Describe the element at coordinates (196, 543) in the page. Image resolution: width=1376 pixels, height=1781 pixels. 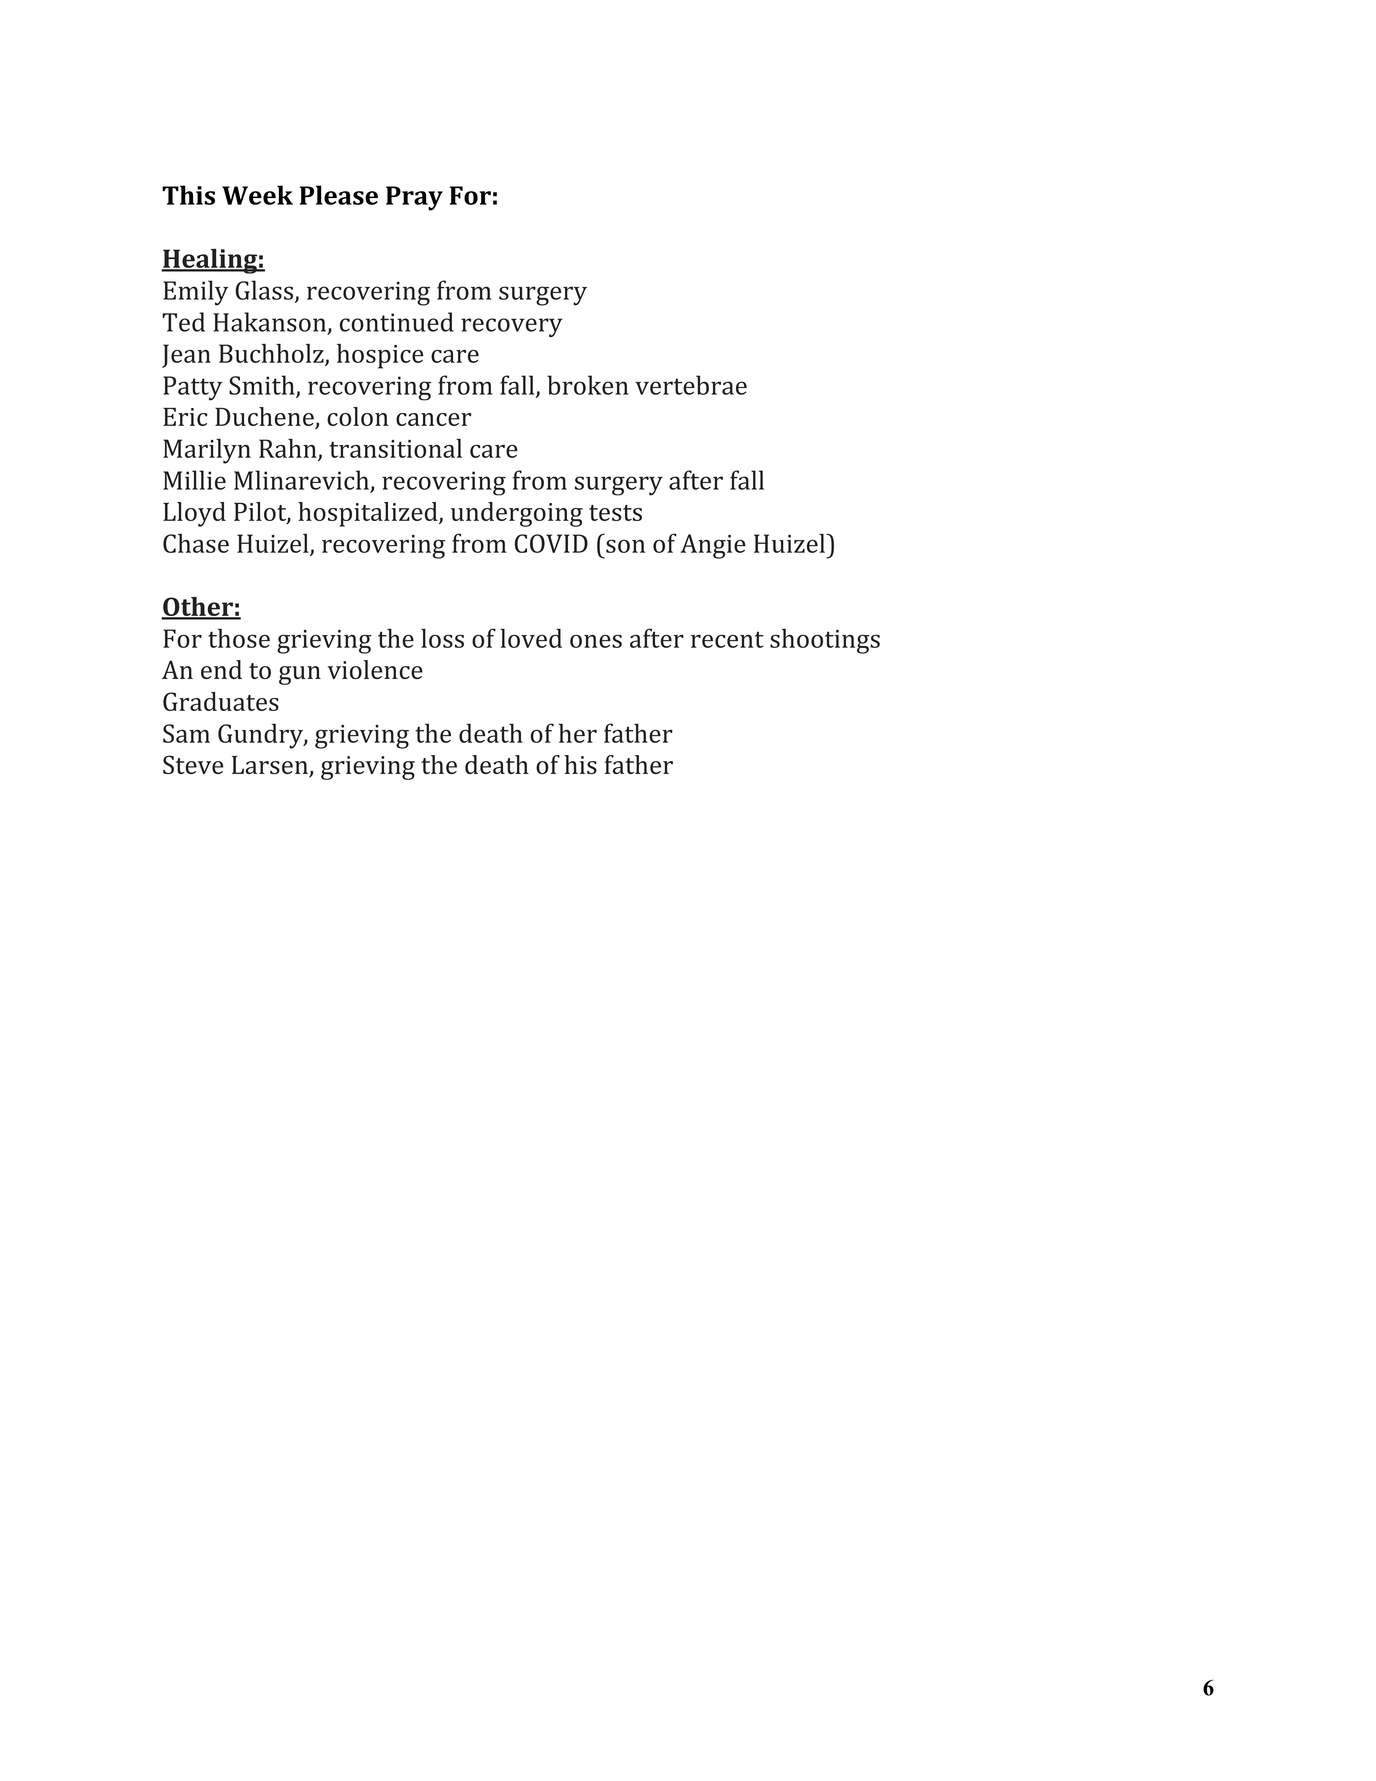
I see `Chase` at that location.
